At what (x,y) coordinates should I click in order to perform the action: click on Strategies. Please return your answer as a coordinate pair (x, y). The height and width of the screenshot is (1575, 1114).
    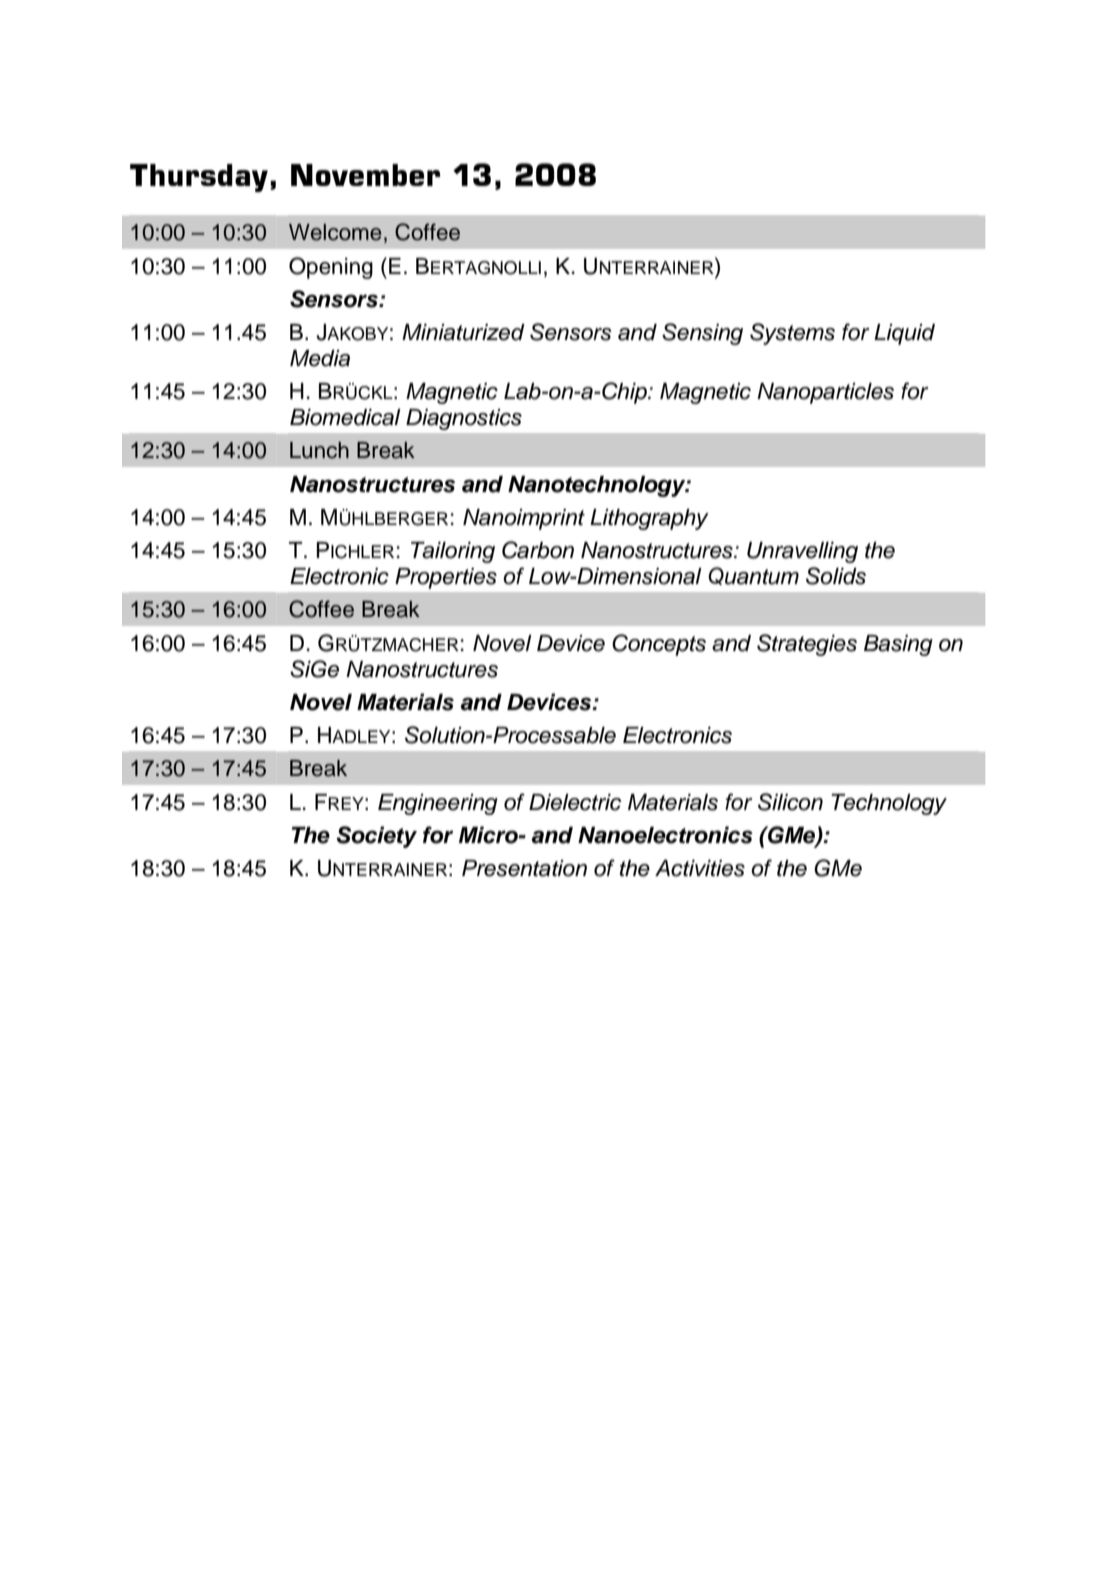
    Looking at the image, I should click on (807, 645).
